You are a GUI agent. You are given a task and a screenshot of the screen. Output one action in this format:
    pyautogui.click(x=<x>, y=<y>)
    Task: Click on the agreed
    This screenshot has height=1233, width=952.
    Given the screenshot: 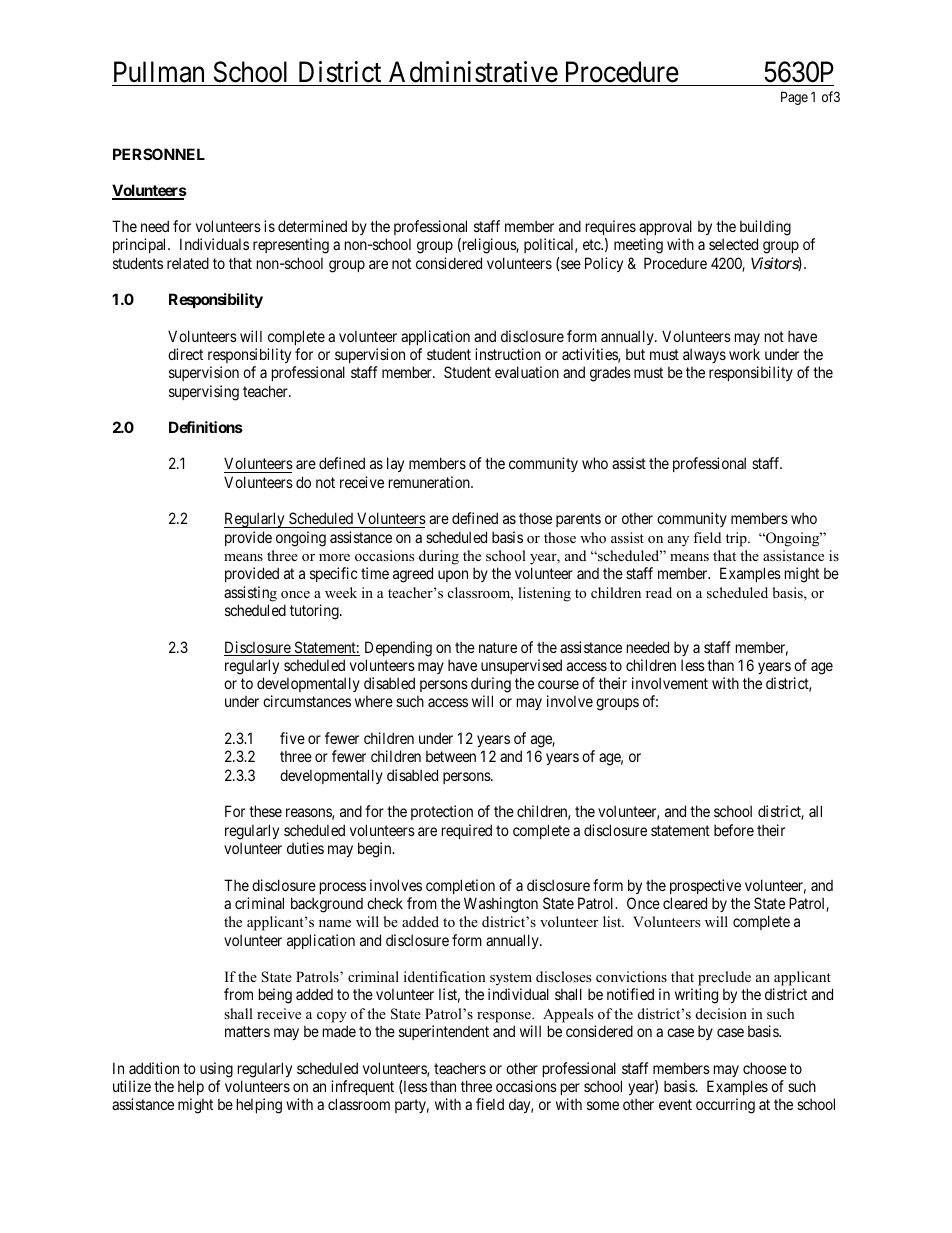 What is the action you would take?
    pyautogui.click(x=413, y=575)
